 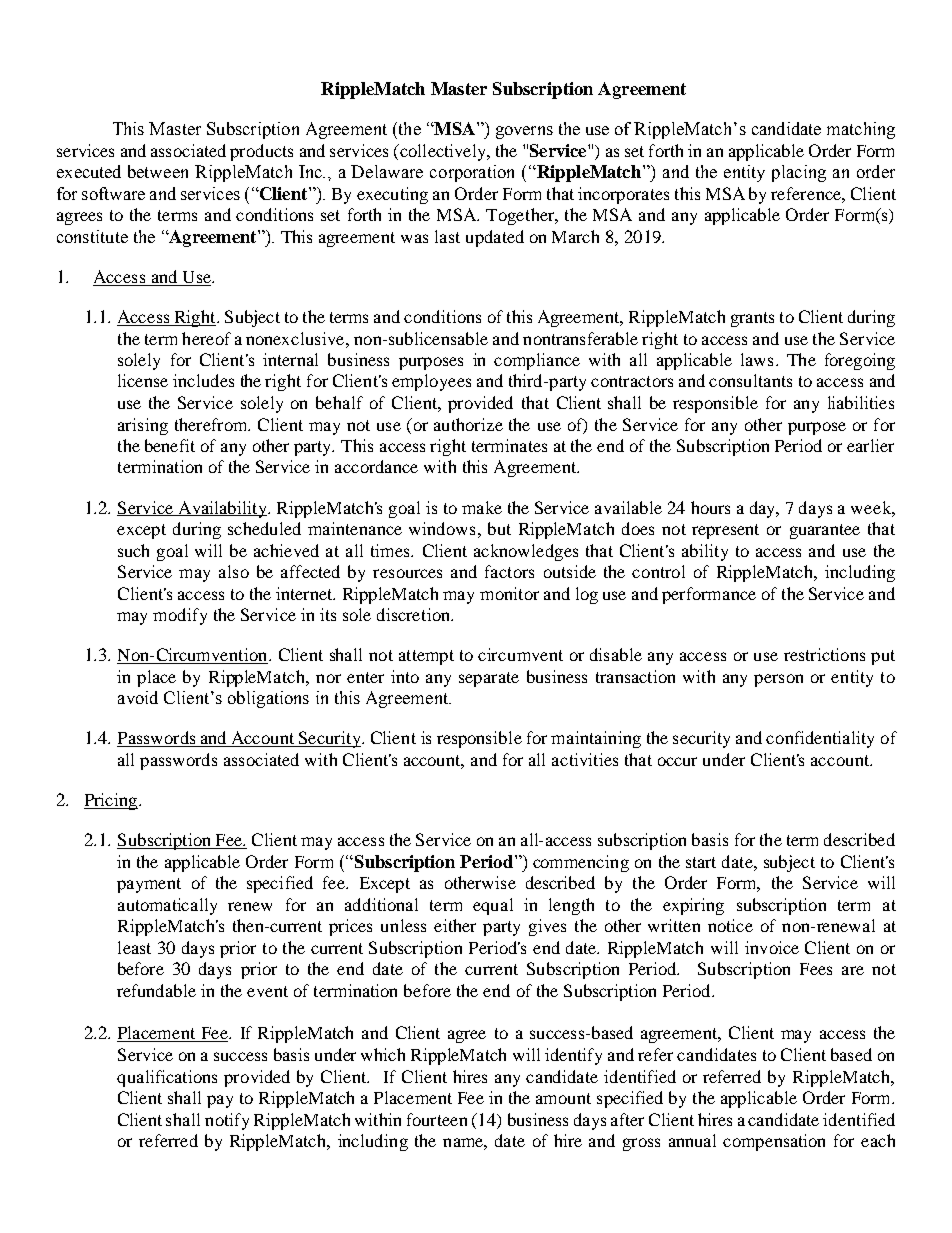 I want to click on benefit, so click(x=170, y=445).
